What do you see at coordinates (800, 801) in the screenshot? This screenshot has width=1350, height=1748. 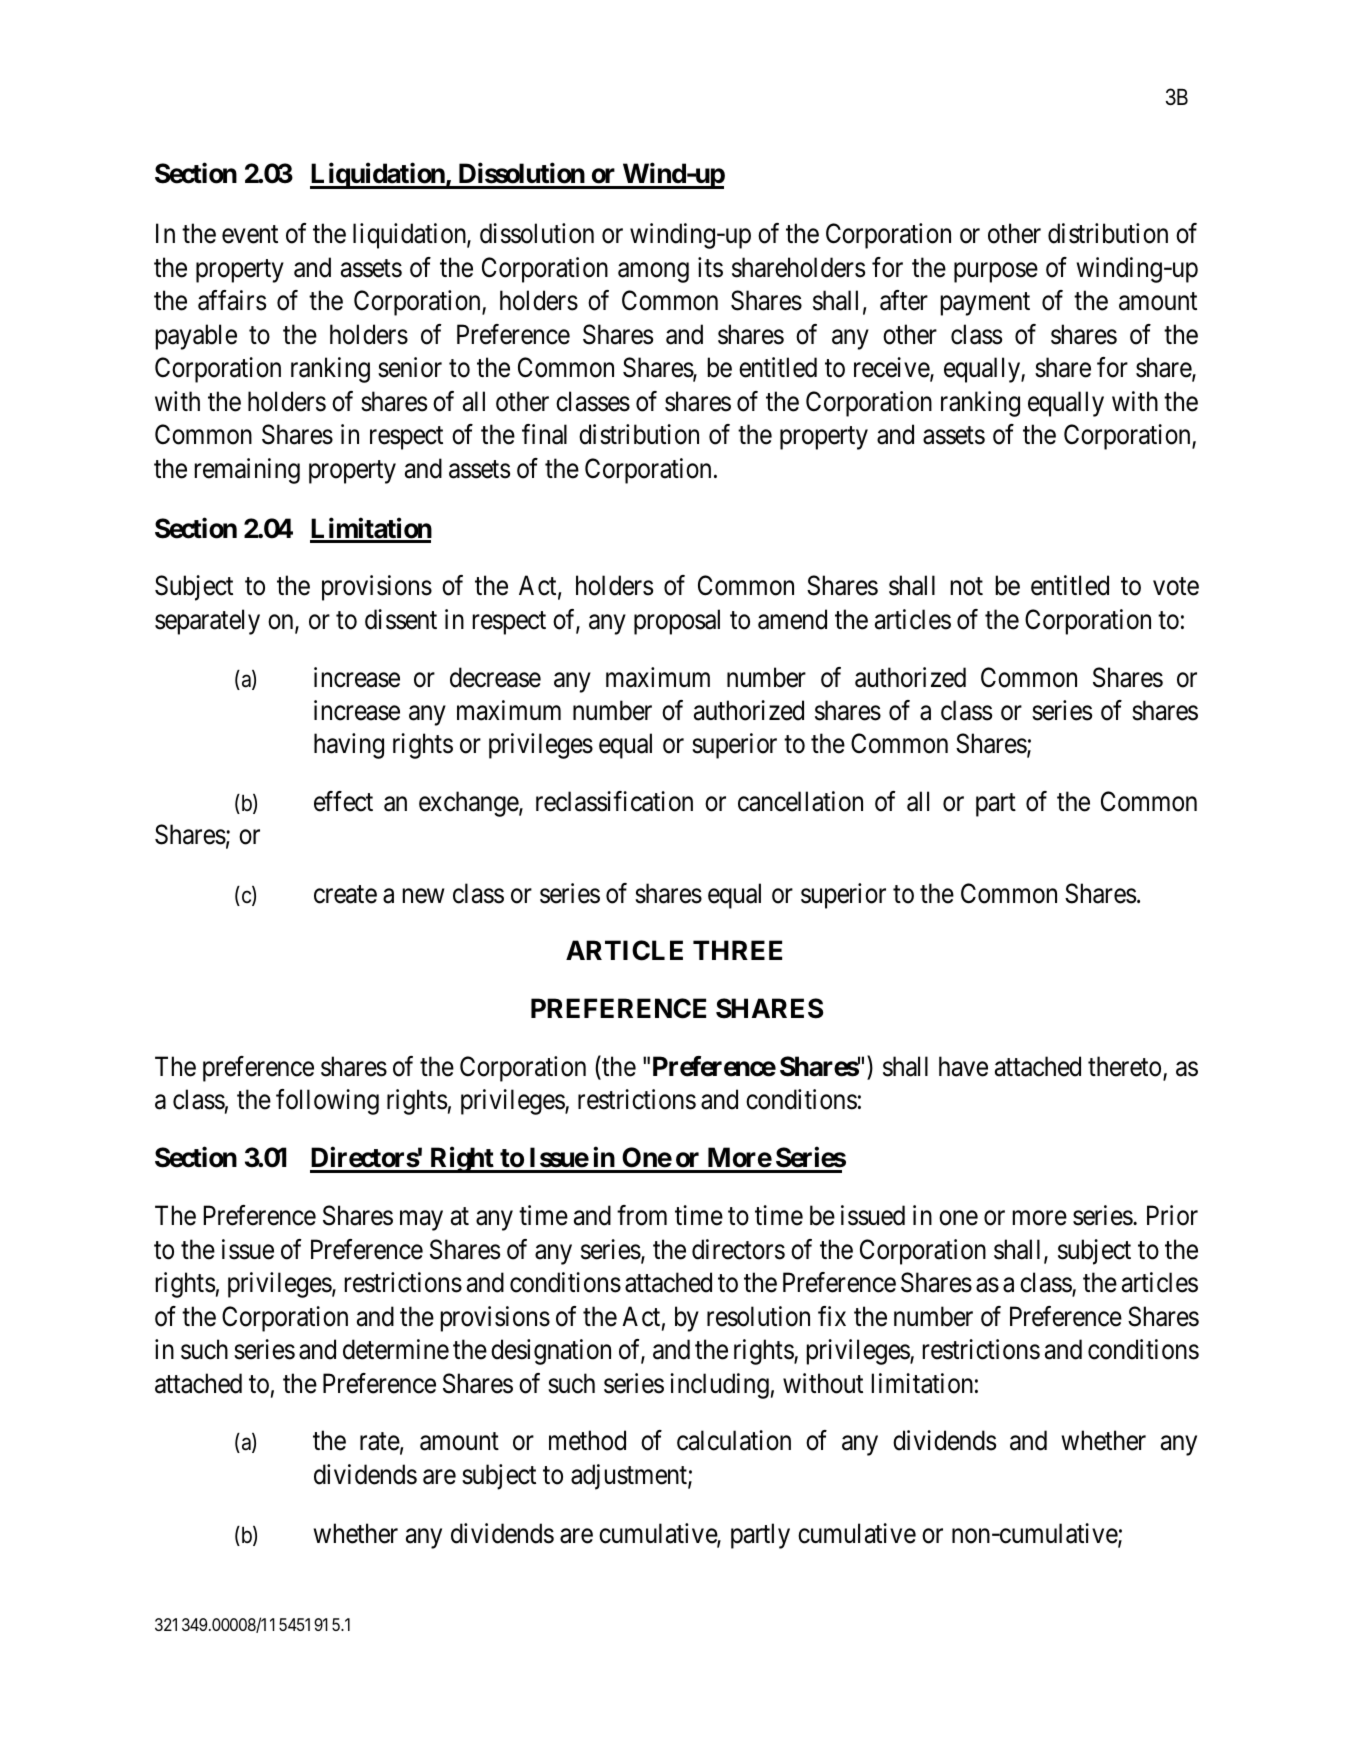 I see `cancellation` at bounding box center [800, 801].
